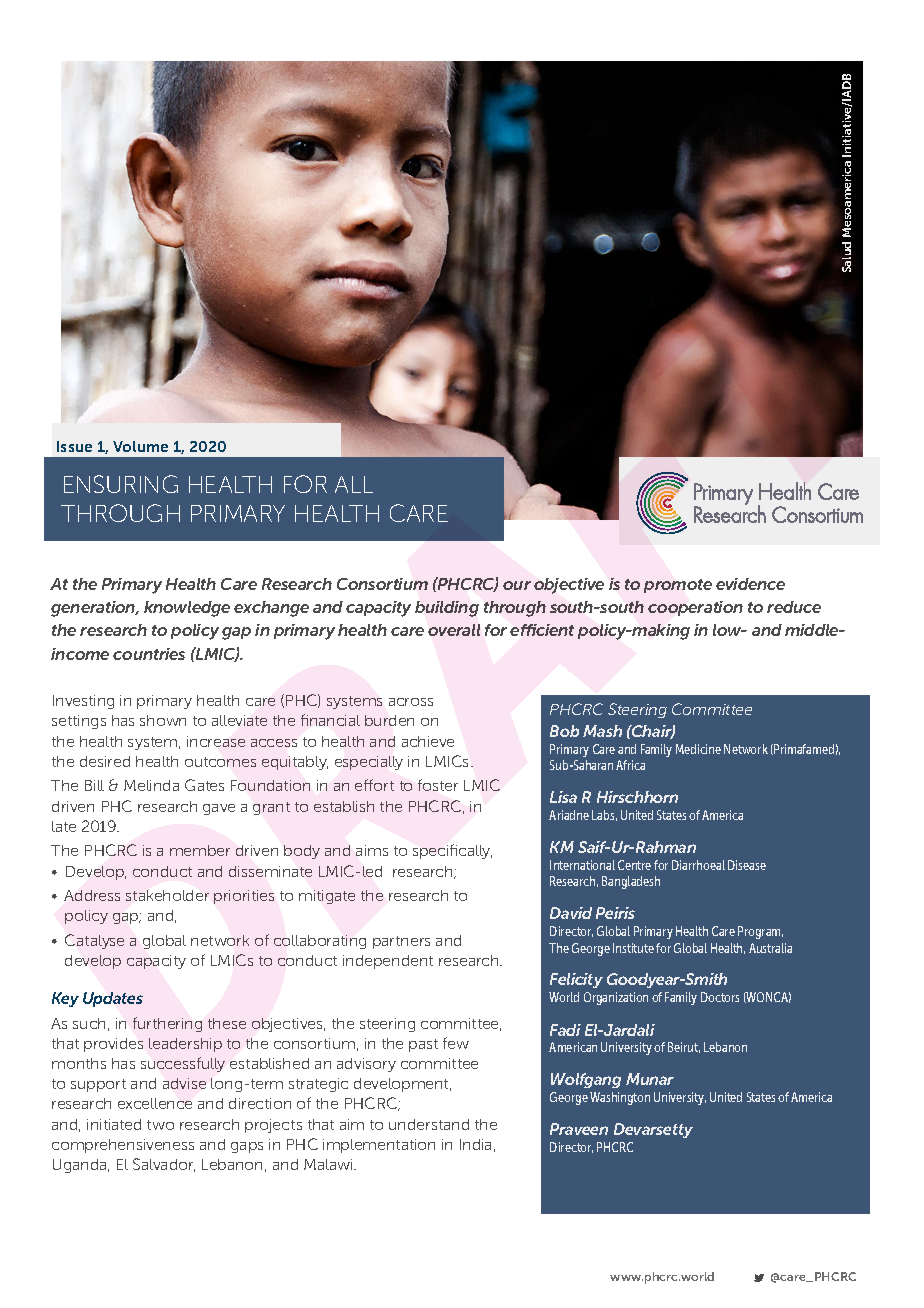 This screenshot has height=1308, width=924. What do you see at coordinates (167, 895) in the screenshot?
I see `stakeholder` at bounding box center [167, 895].
